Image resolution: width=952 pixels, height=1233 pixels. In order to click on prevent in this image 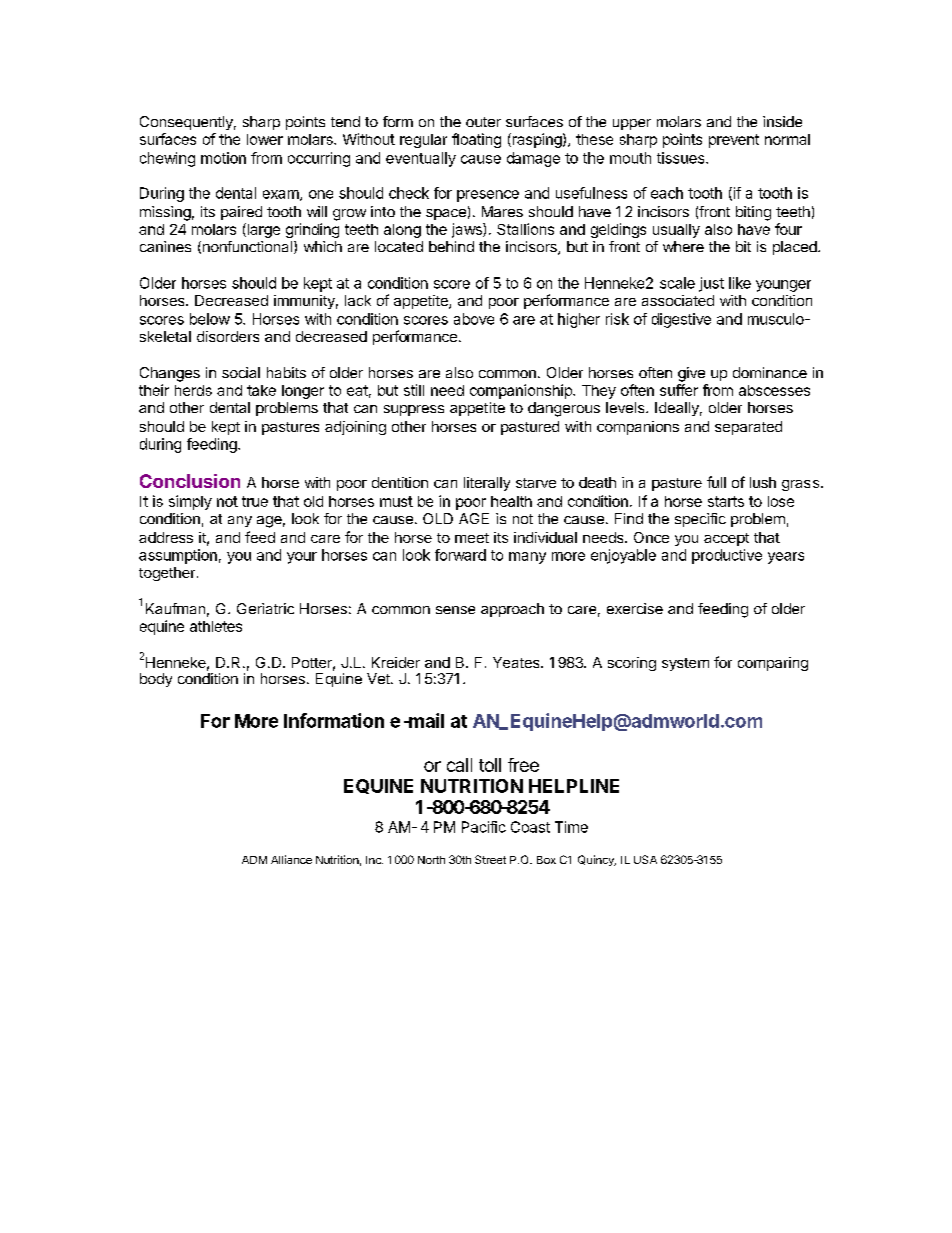, I will do `click(734, 141)`.
